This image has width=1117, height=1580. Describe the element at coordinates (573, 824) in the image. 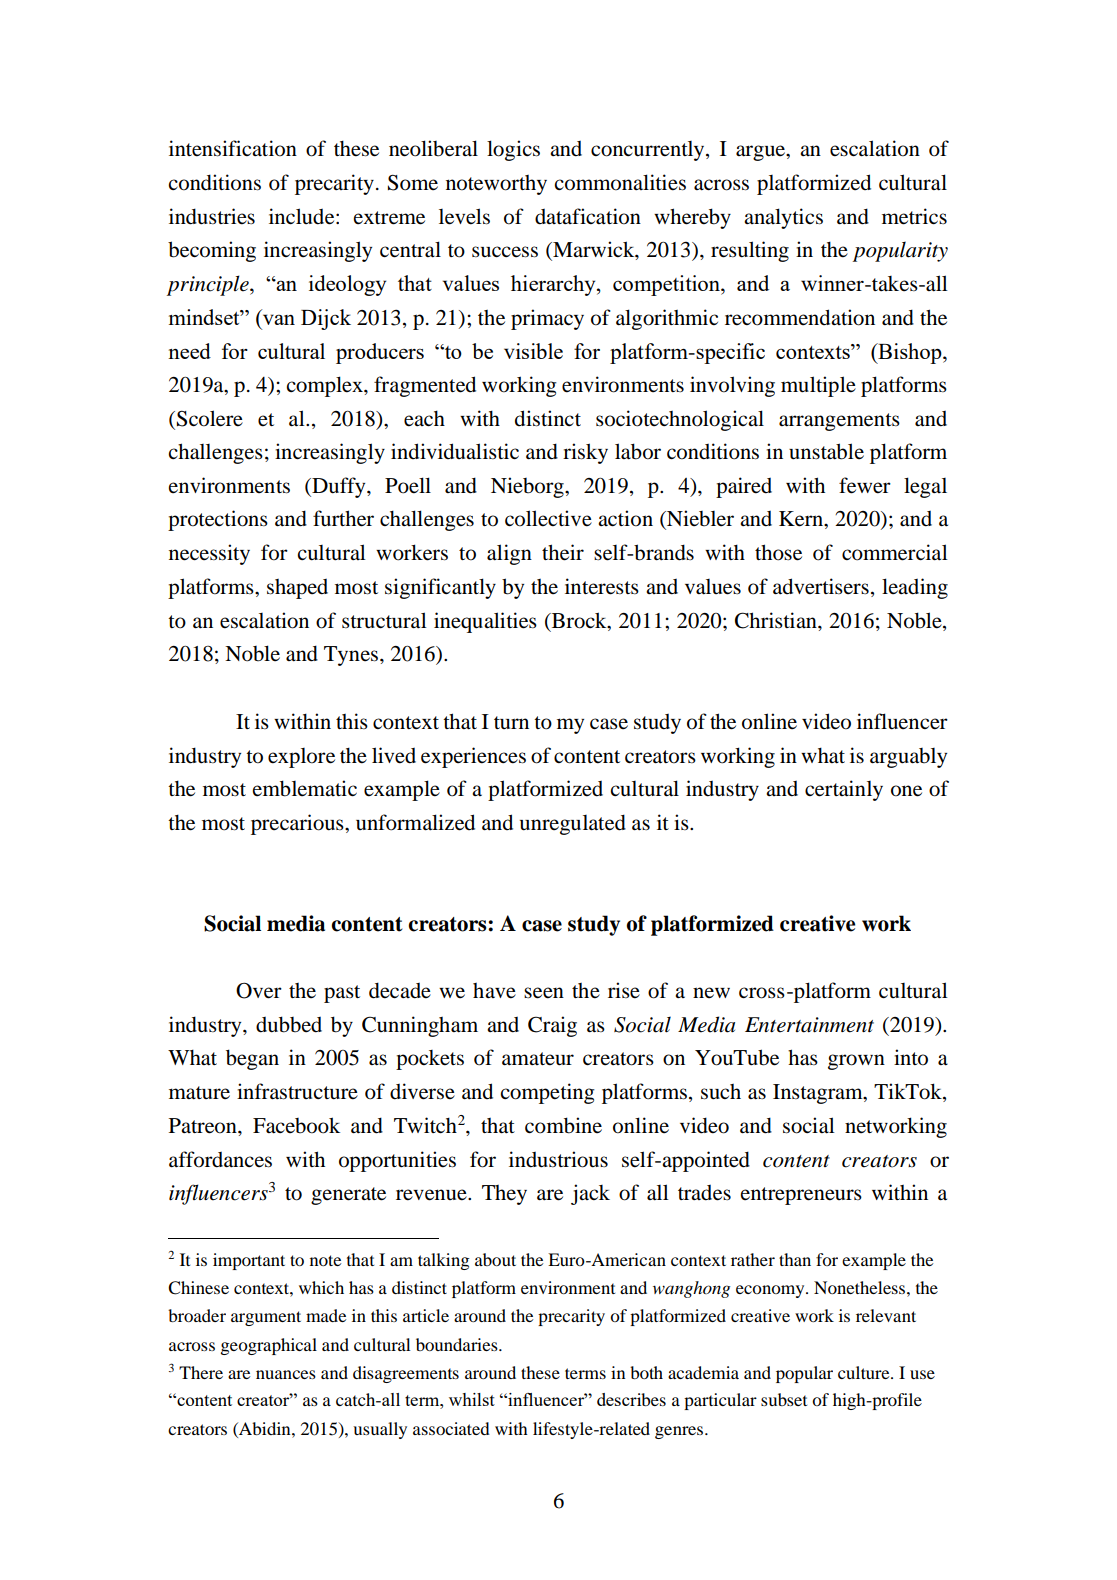

I see `unregulated` at that location.
